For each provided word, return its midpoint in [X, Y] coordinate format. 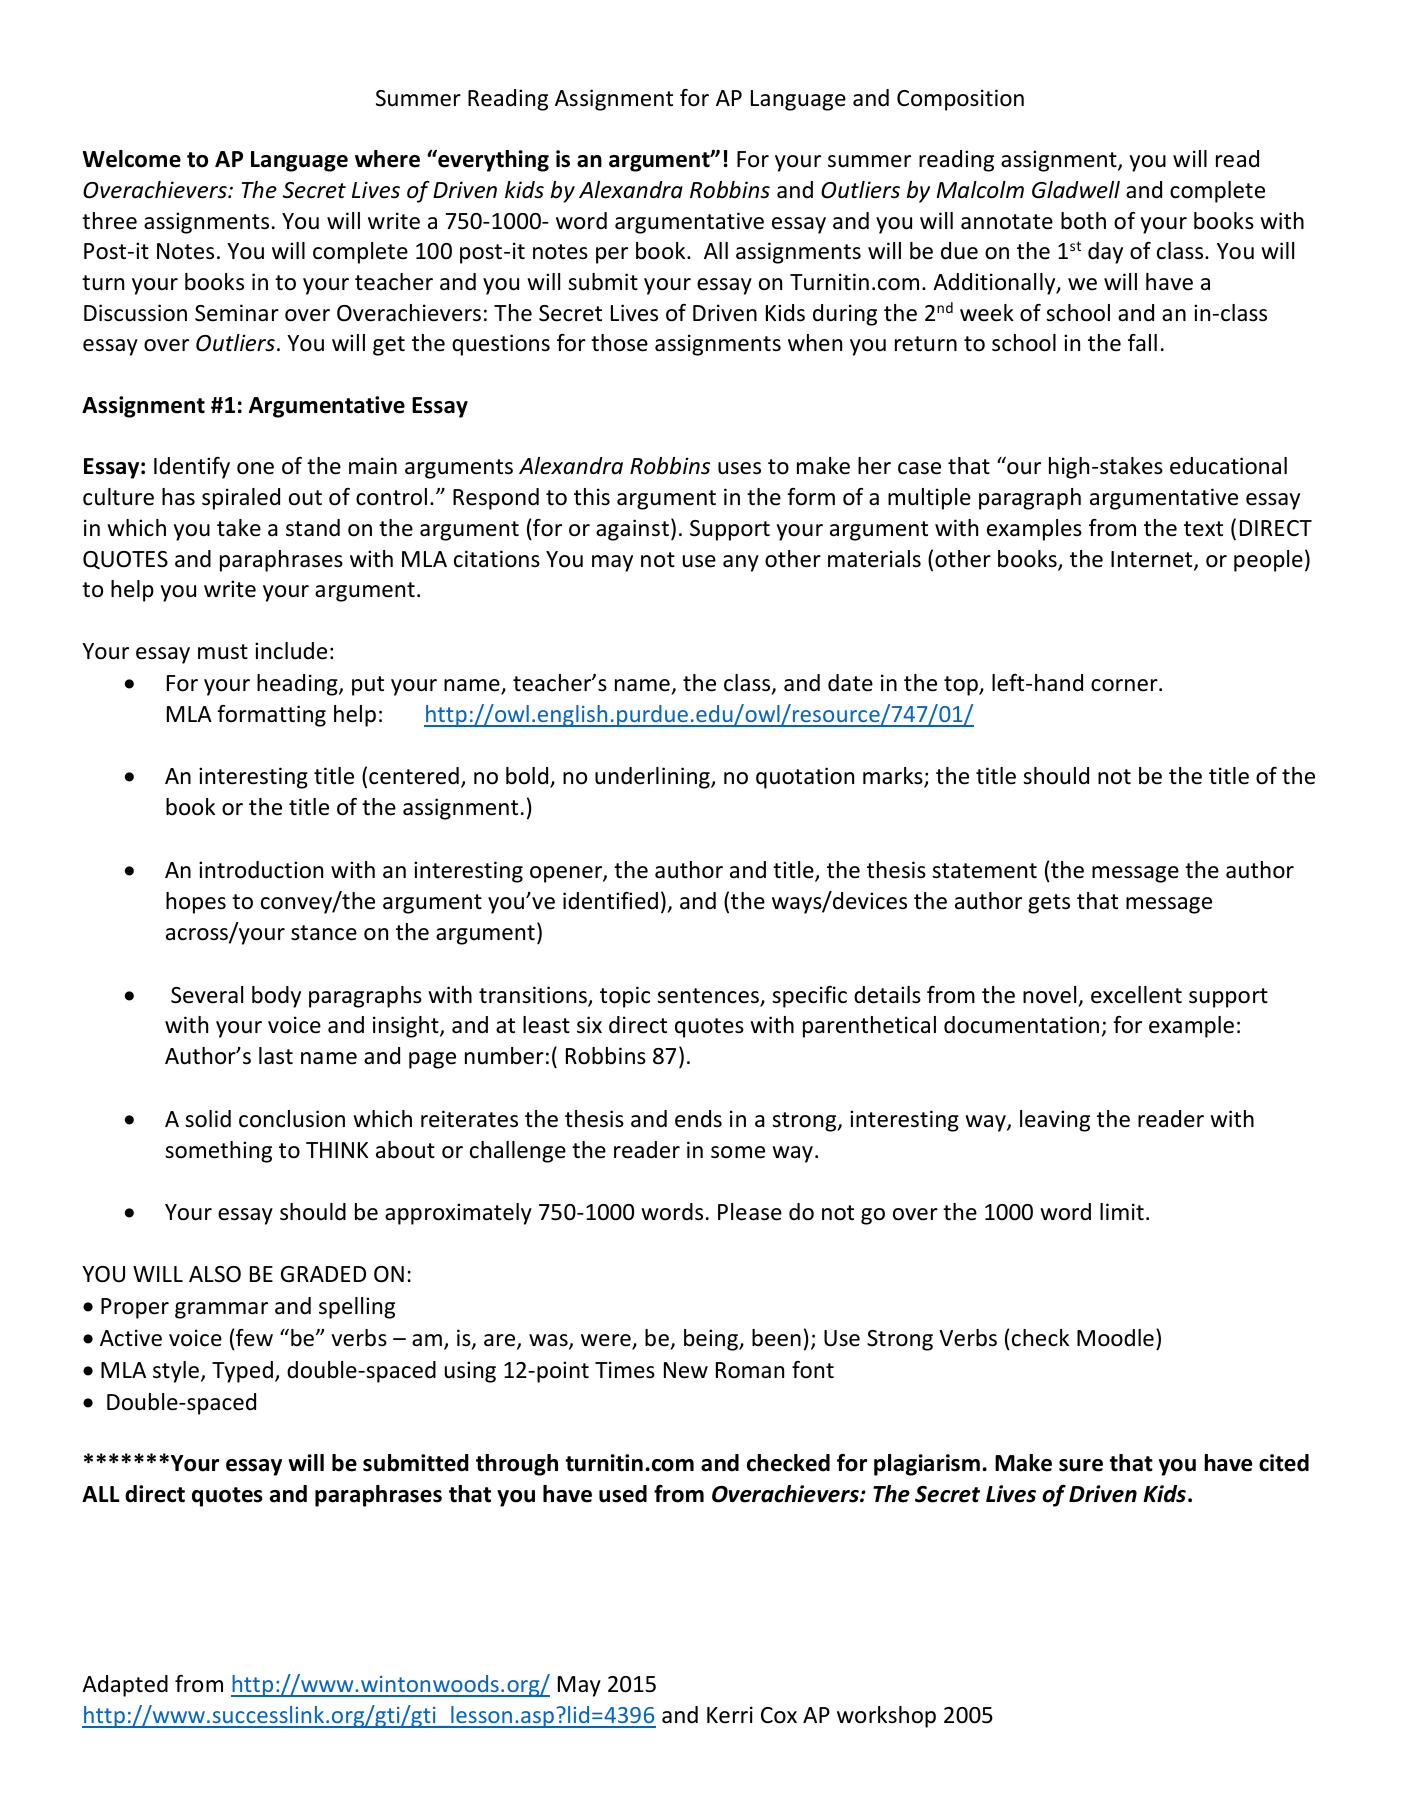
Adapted [125, 1686]
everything [492, 161]
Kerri [730, 1715]
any [741, 563]
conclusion [292, 1119]
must [223, 652]
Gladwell [1076, 190]
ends [698, 1119]
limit [1122, 1211]
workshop [886, 1717]
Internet [1153, 560]
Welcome [132, 159]
